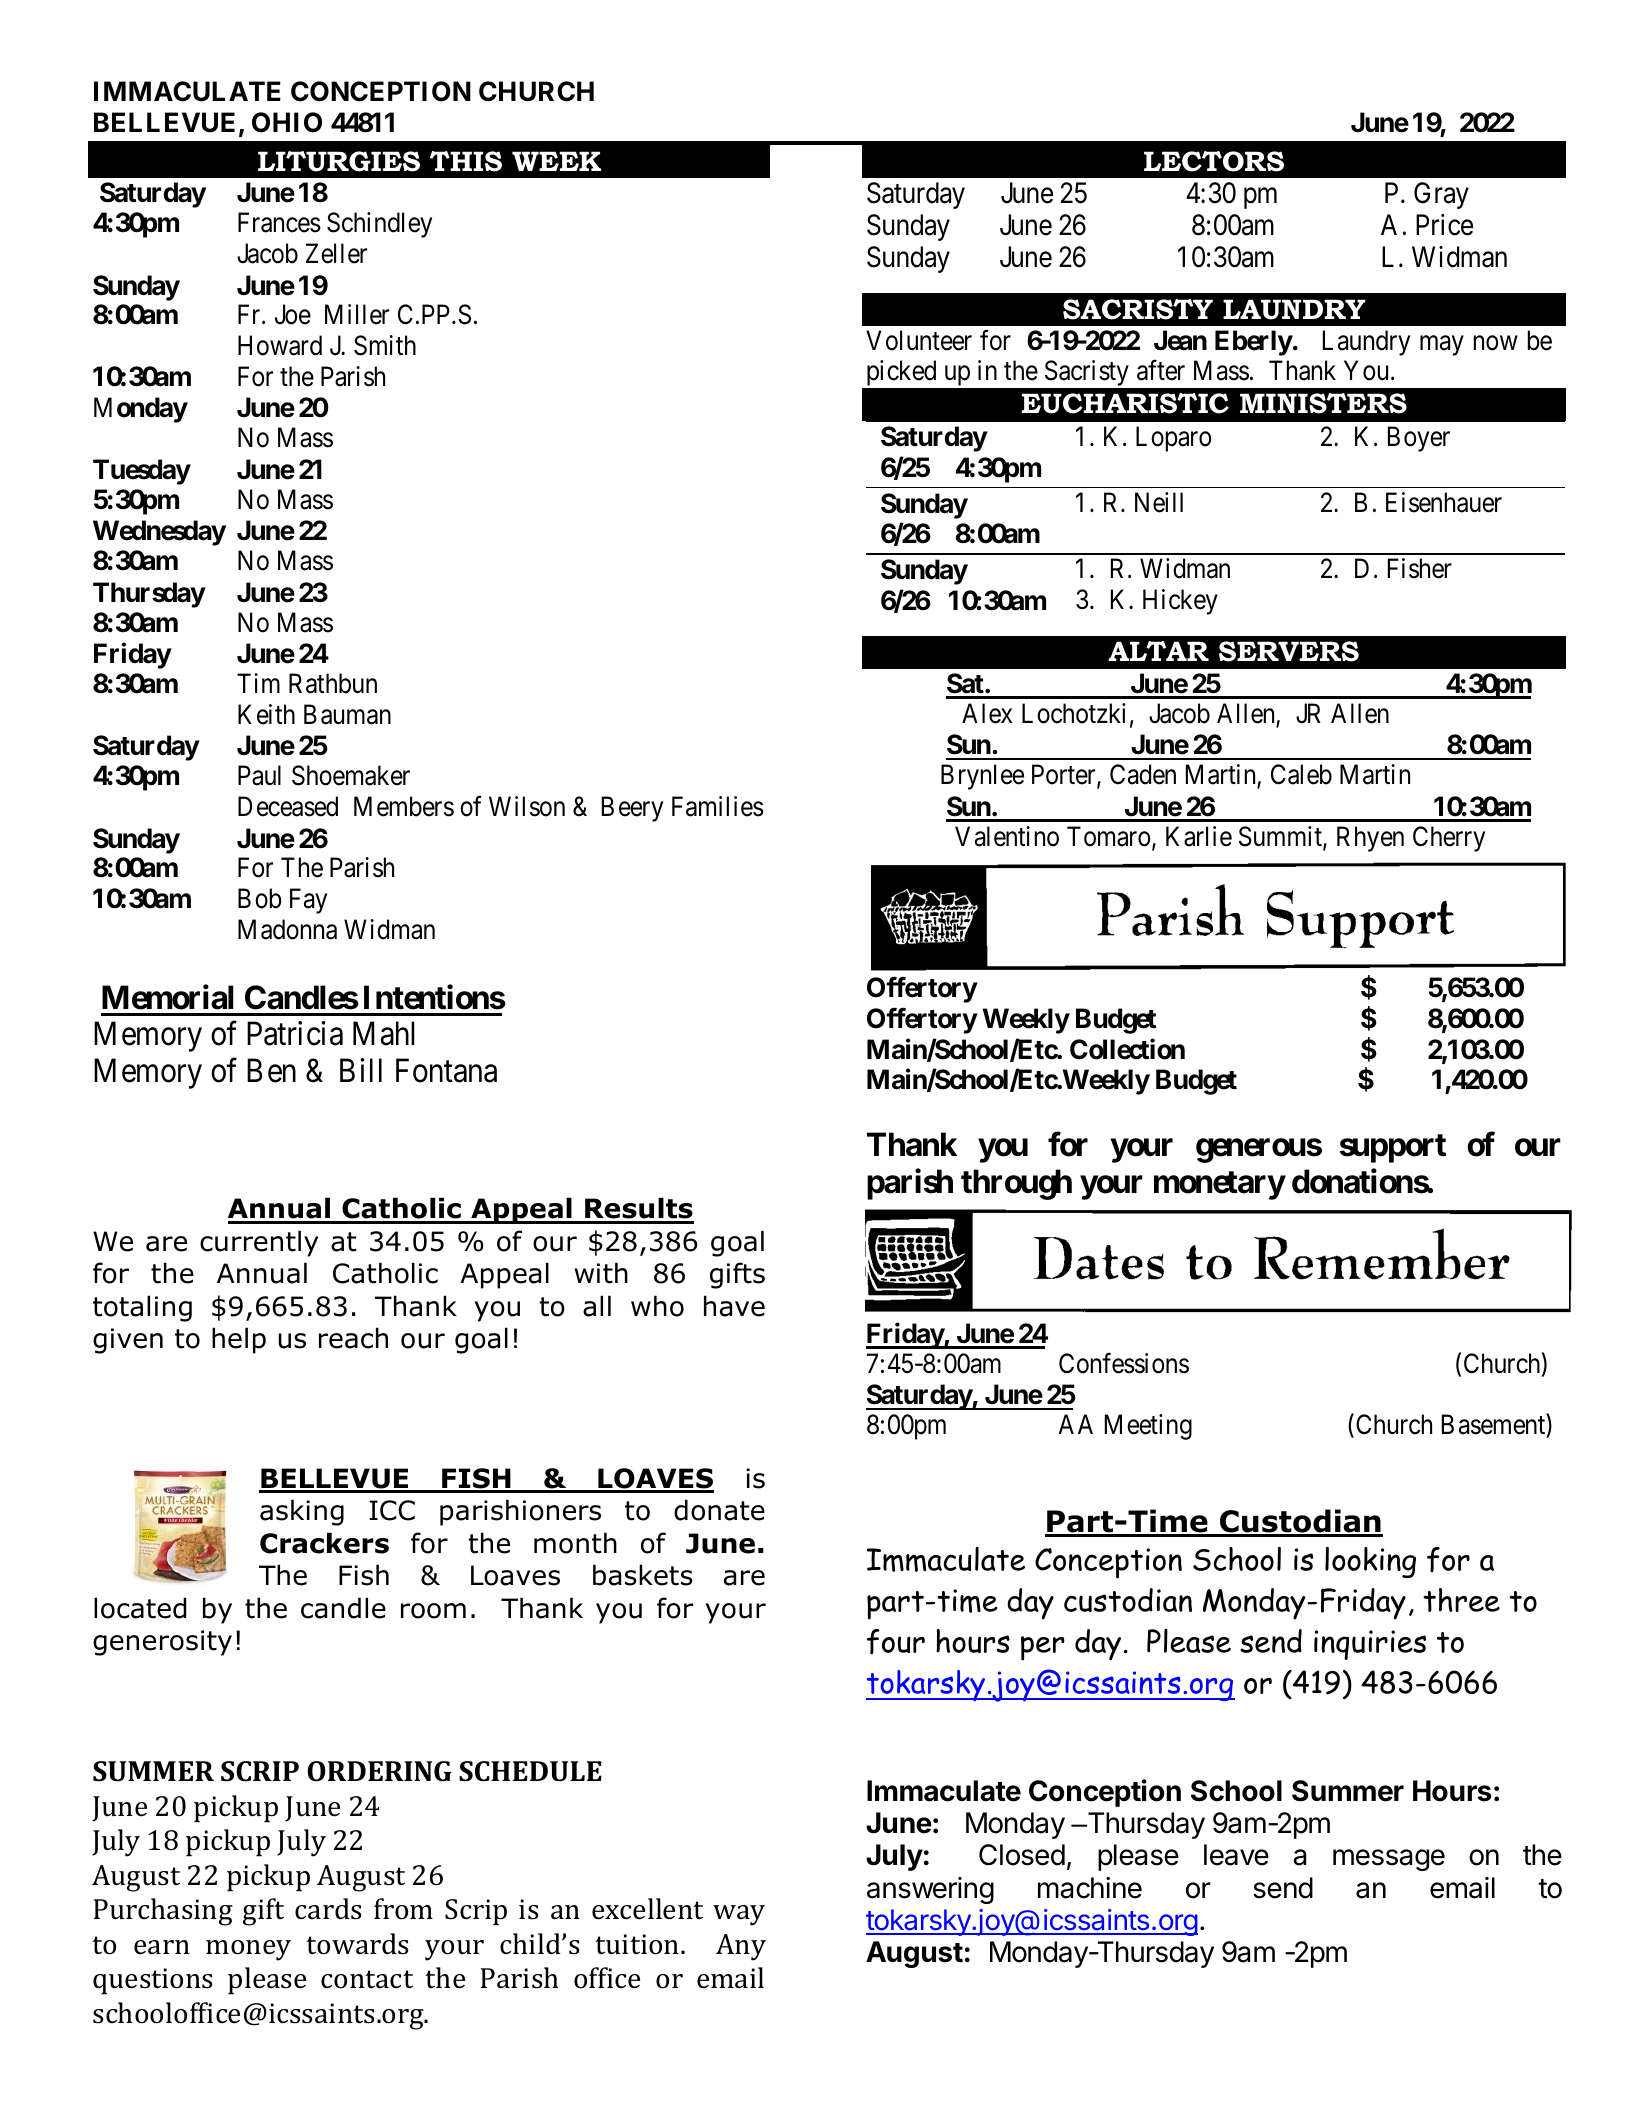 The width and height of the screenshot is (1635, 2116). I want to click on have, so click(734, 1306).
